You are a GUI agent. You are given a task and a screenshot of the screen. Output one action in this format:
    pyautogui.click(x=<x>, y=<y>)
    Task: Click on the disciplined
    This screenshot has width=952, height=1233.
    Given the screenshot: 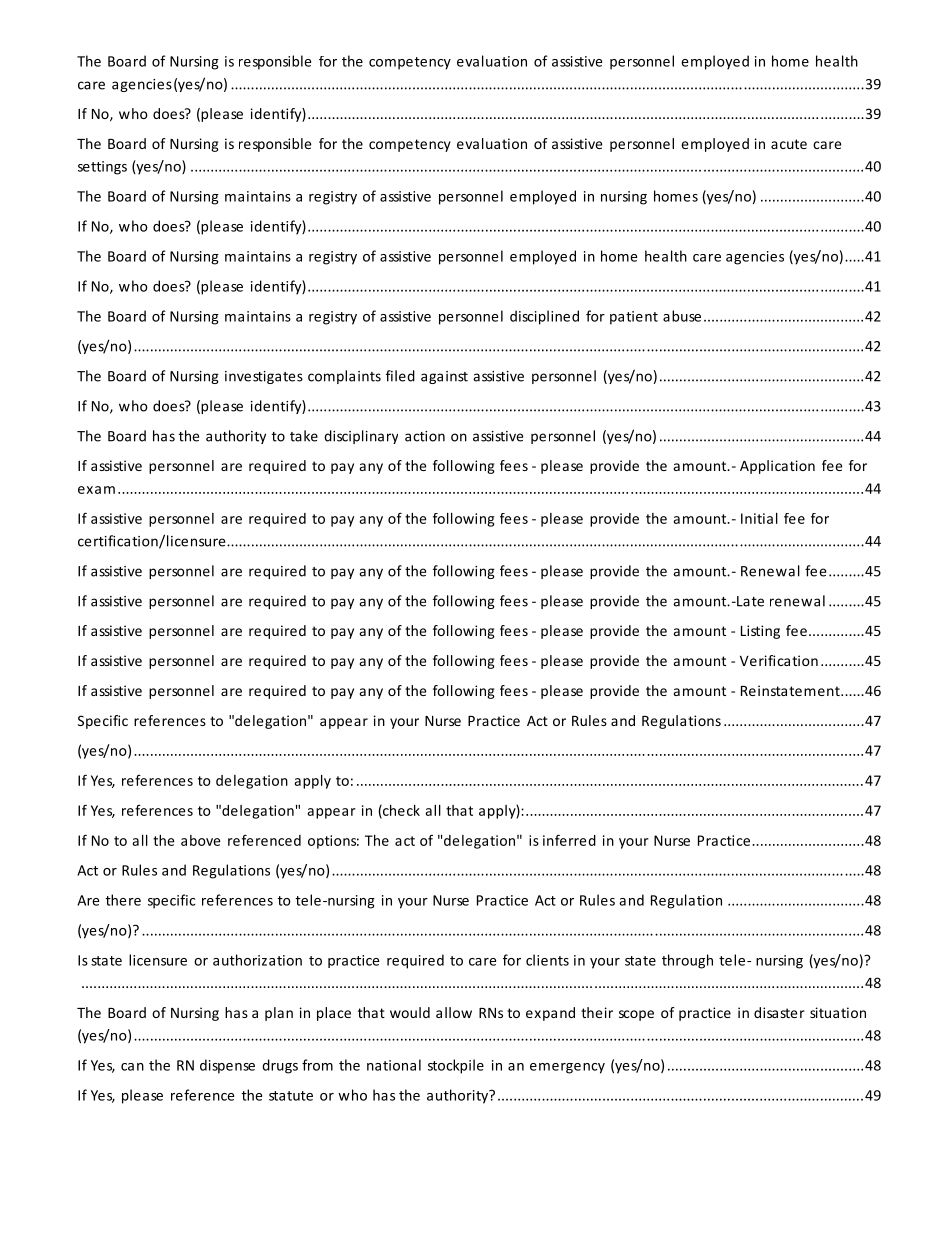 What is the action you would take?
    pyautogui.click(x=544, y=317)
